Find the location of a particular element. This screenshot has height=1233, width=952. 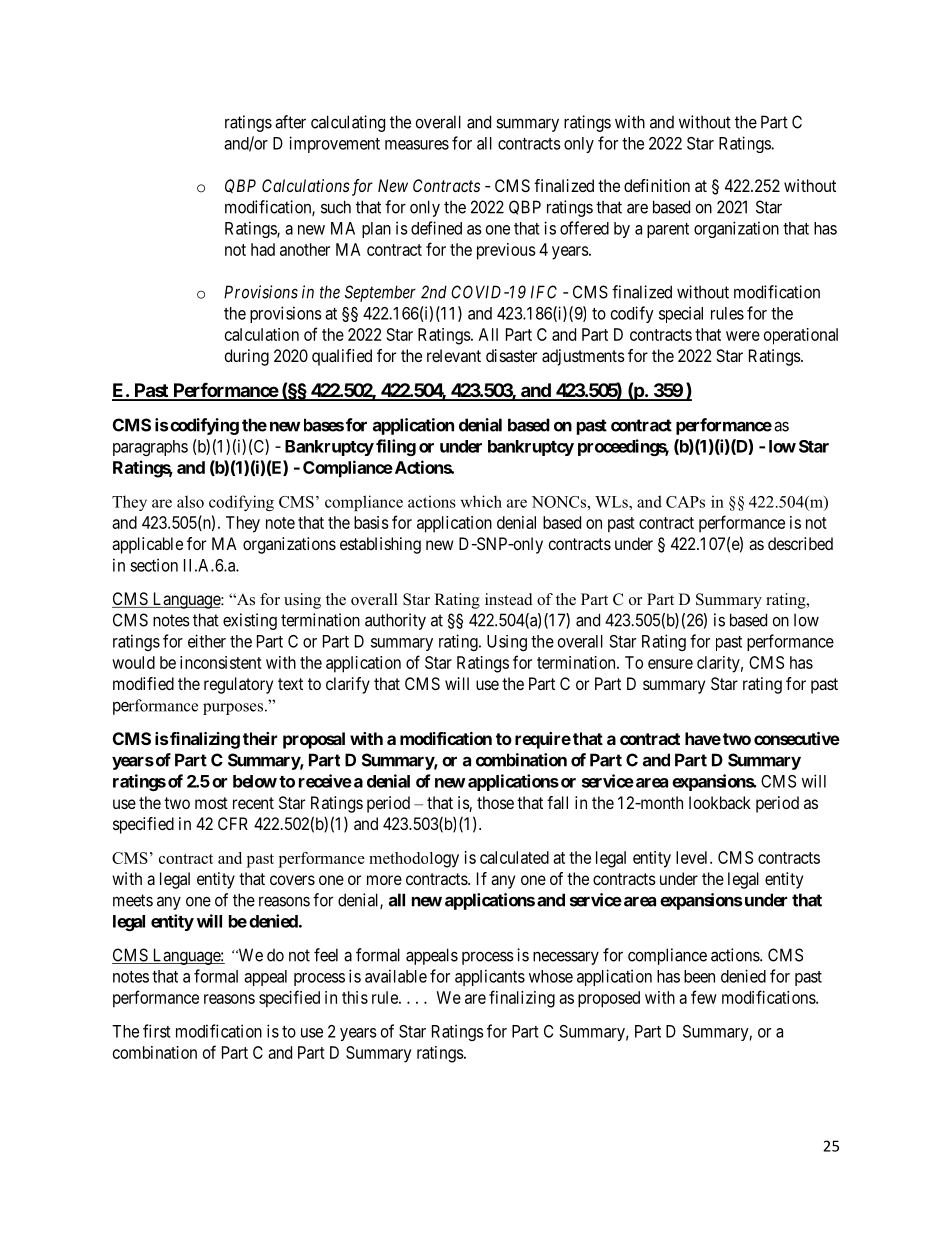

described is located at coordinates (800, 543).
